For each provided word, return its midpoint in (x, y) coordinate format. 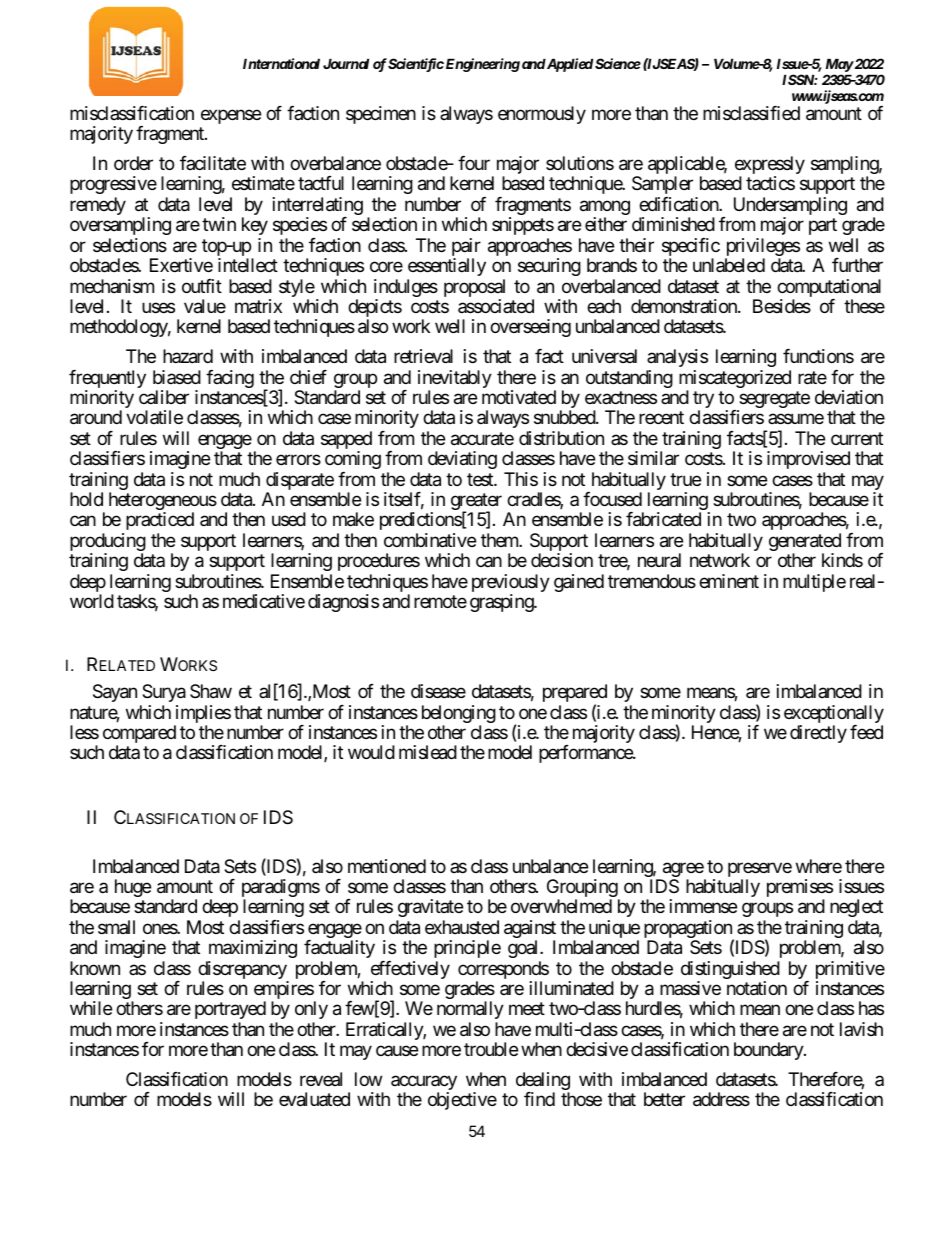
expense (231, 116)
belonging (459, 715)
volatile (154, 417)
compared (139, 735)
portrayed (230, 1010)
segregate (773, 401)
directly (818, 734)
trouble (491, 1049)
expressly (770, 166)
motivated (519, 397)
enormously (542, 115)
